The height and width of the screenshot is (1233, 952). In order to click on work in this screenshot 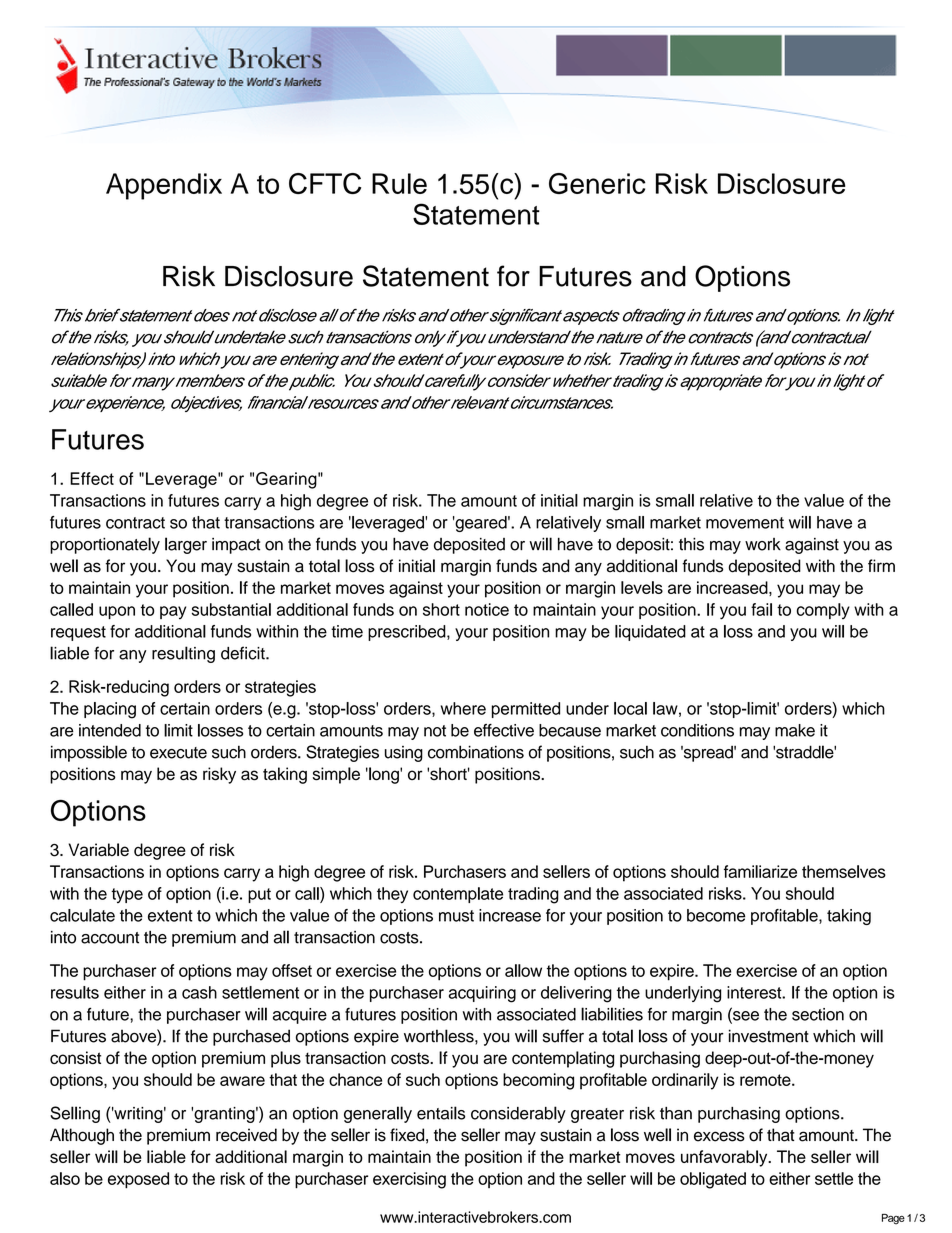, I will do `click(763, 544)`.
